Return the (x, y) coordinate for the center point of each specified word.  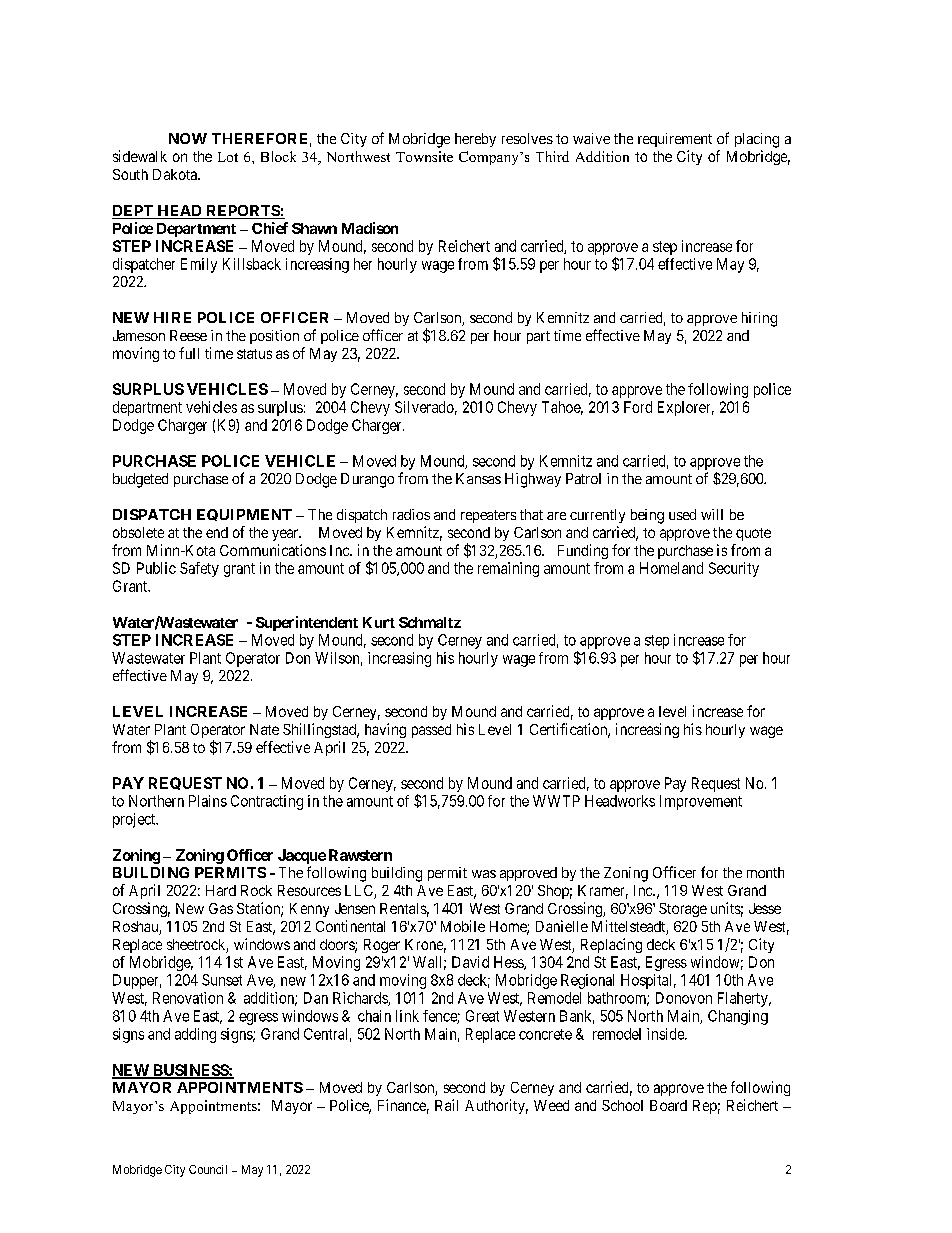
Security (734, 569)
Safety (199, 569)
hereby (475, 140)
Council (208, 1169)
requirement (675, 140)
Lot (228, 157)
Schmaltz (430, 622)
